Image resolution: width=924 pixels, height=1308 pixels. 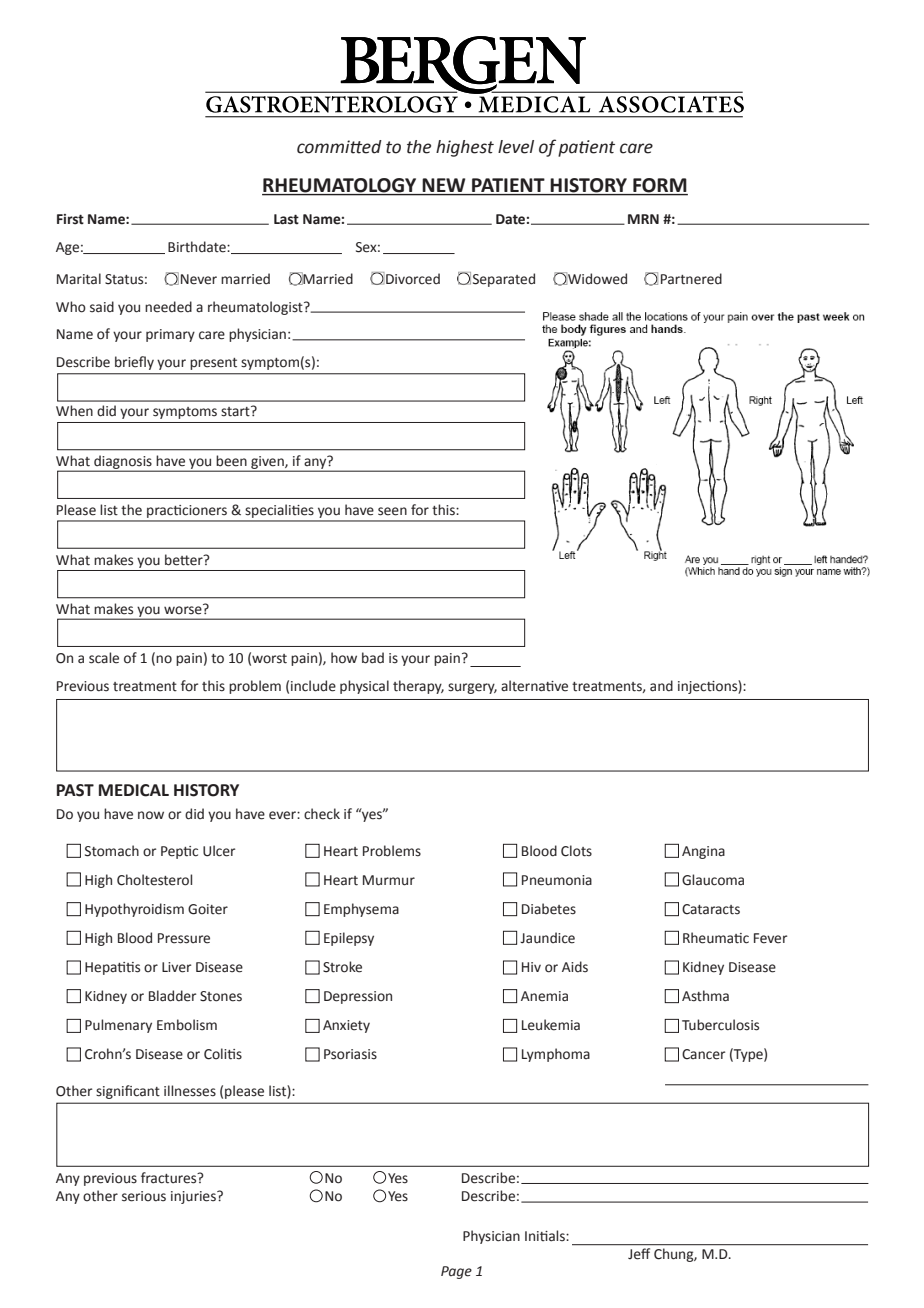 What do you see at coordinates (134, 910) in the screenshot?
I see `Hypothyroidism` at bounding box center [134, 910].
